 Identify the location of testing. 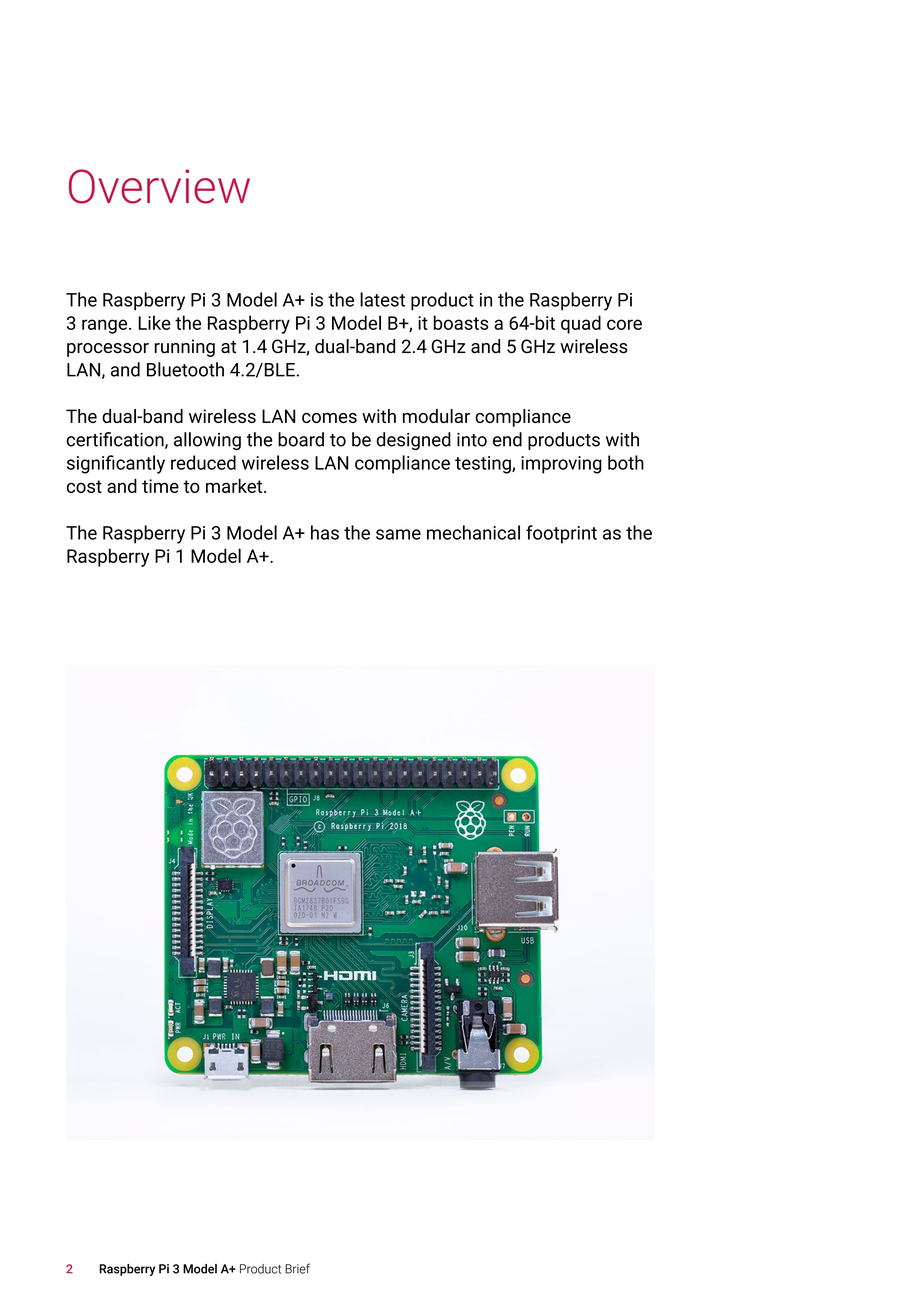
(484, 465).
